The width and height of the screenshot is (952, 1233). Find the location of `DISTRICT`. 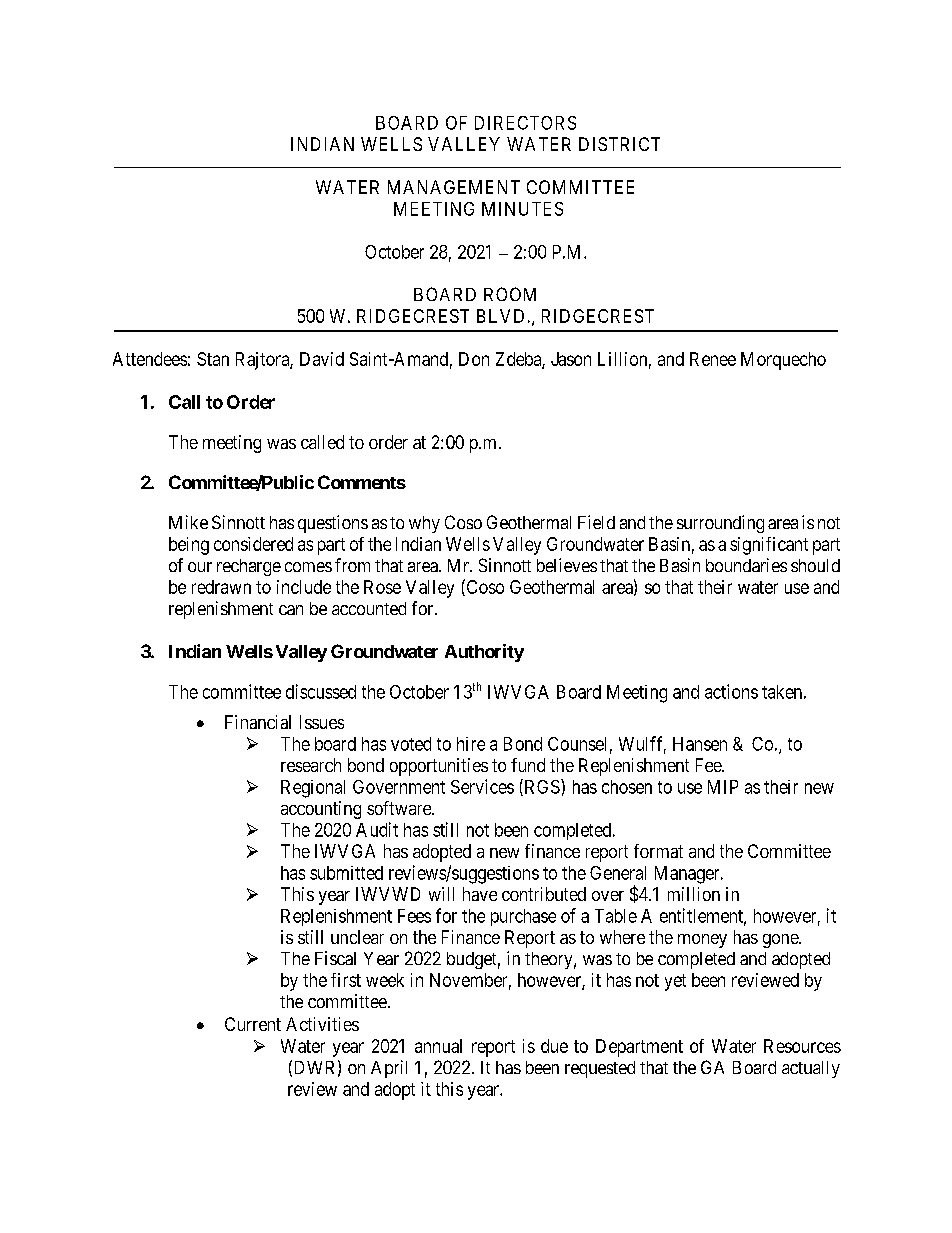

DISTRICT is located at coordinates (619, 144).
